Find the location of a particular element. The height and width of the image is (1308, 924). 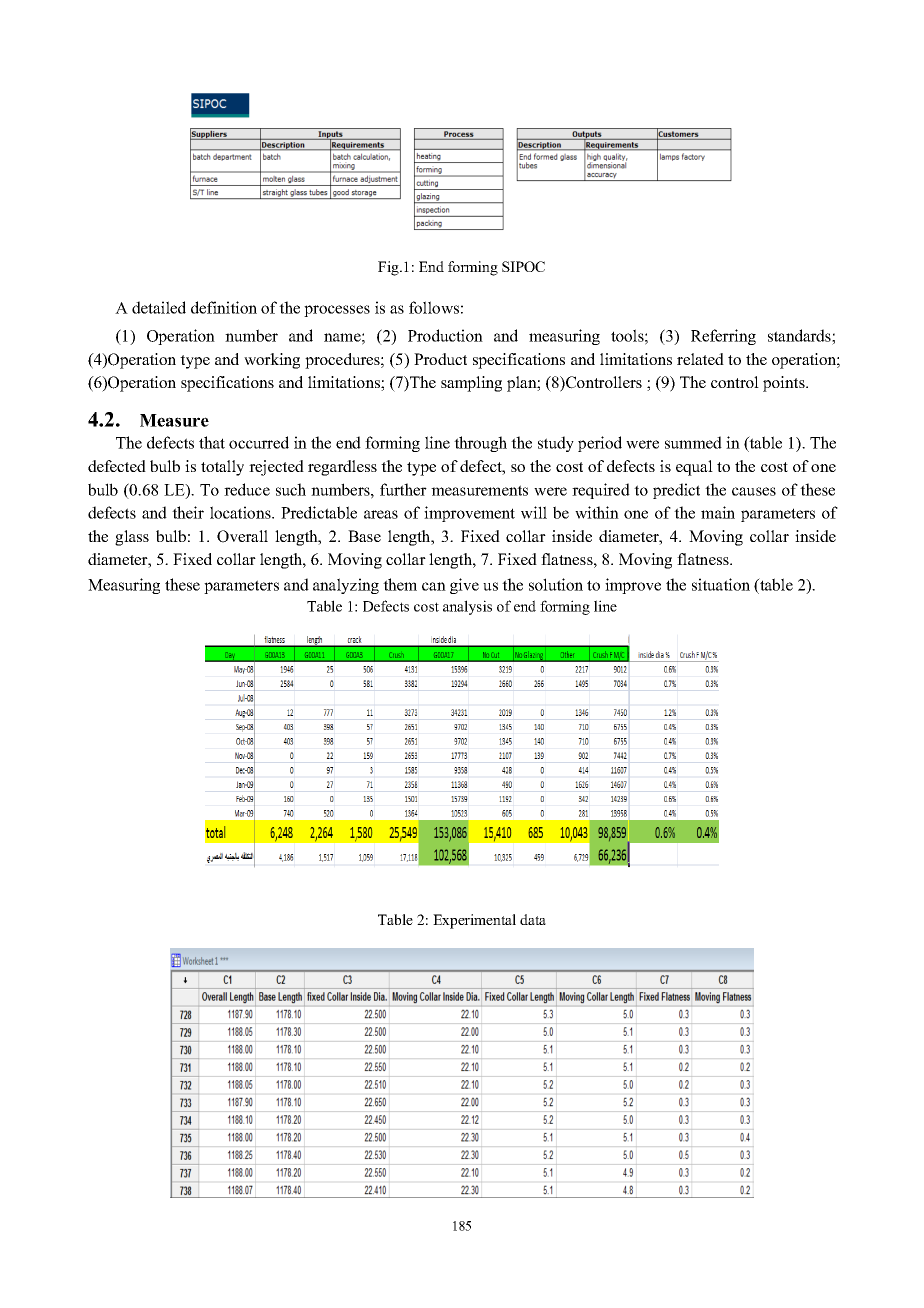

Experimental is located at coordinates (474, 921).
